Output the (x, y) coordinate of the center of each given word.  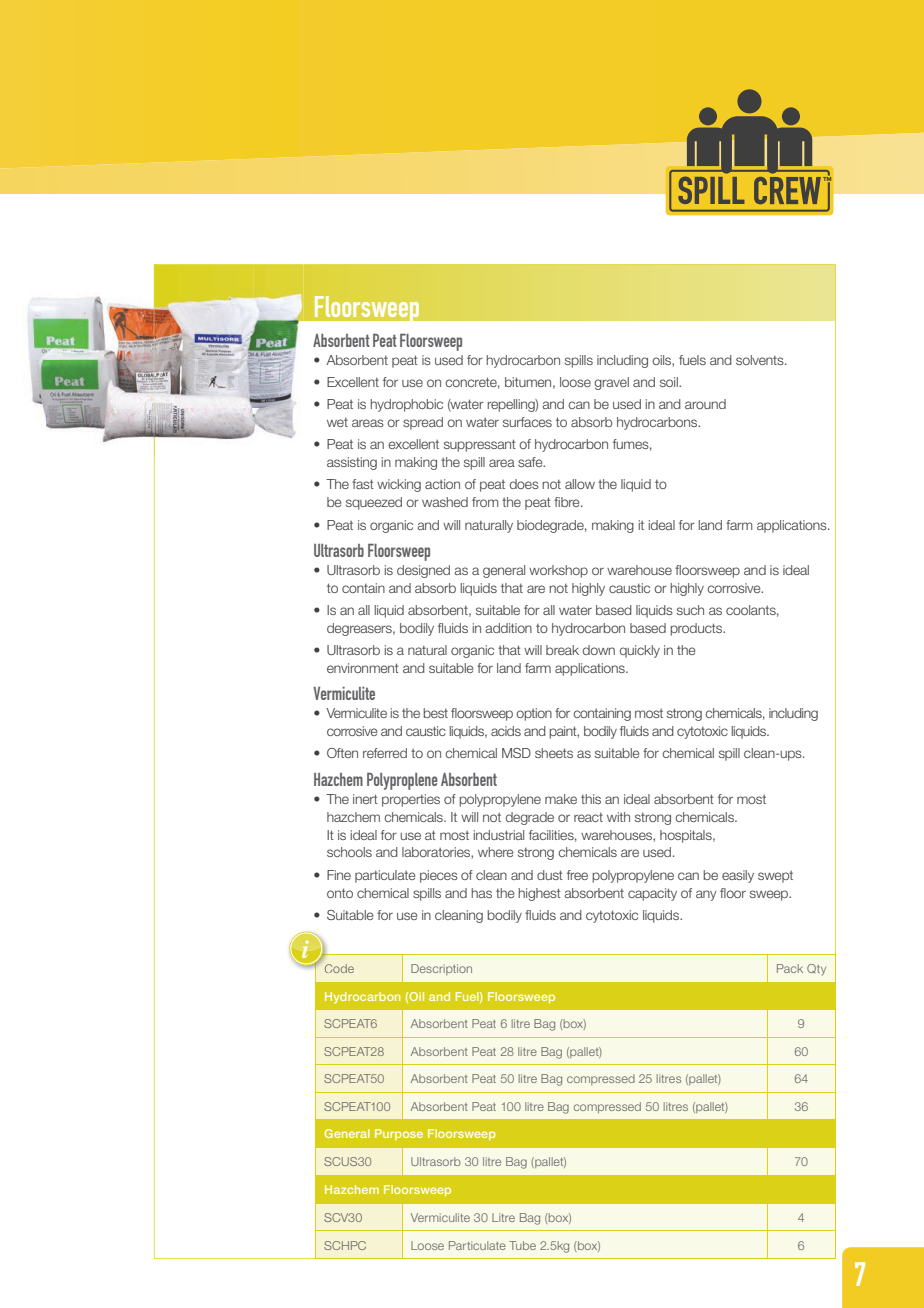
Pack (790, 968)
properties (411, 800)
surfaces (527, 422)
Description (441, 969)
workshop (558, 571)
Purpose (399, 1134)
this (591, 799)
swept (775, 877)
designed (423, 571)
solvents (761, 360)
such (690, 610)
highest (539, 894)
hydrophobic (406, 405)
